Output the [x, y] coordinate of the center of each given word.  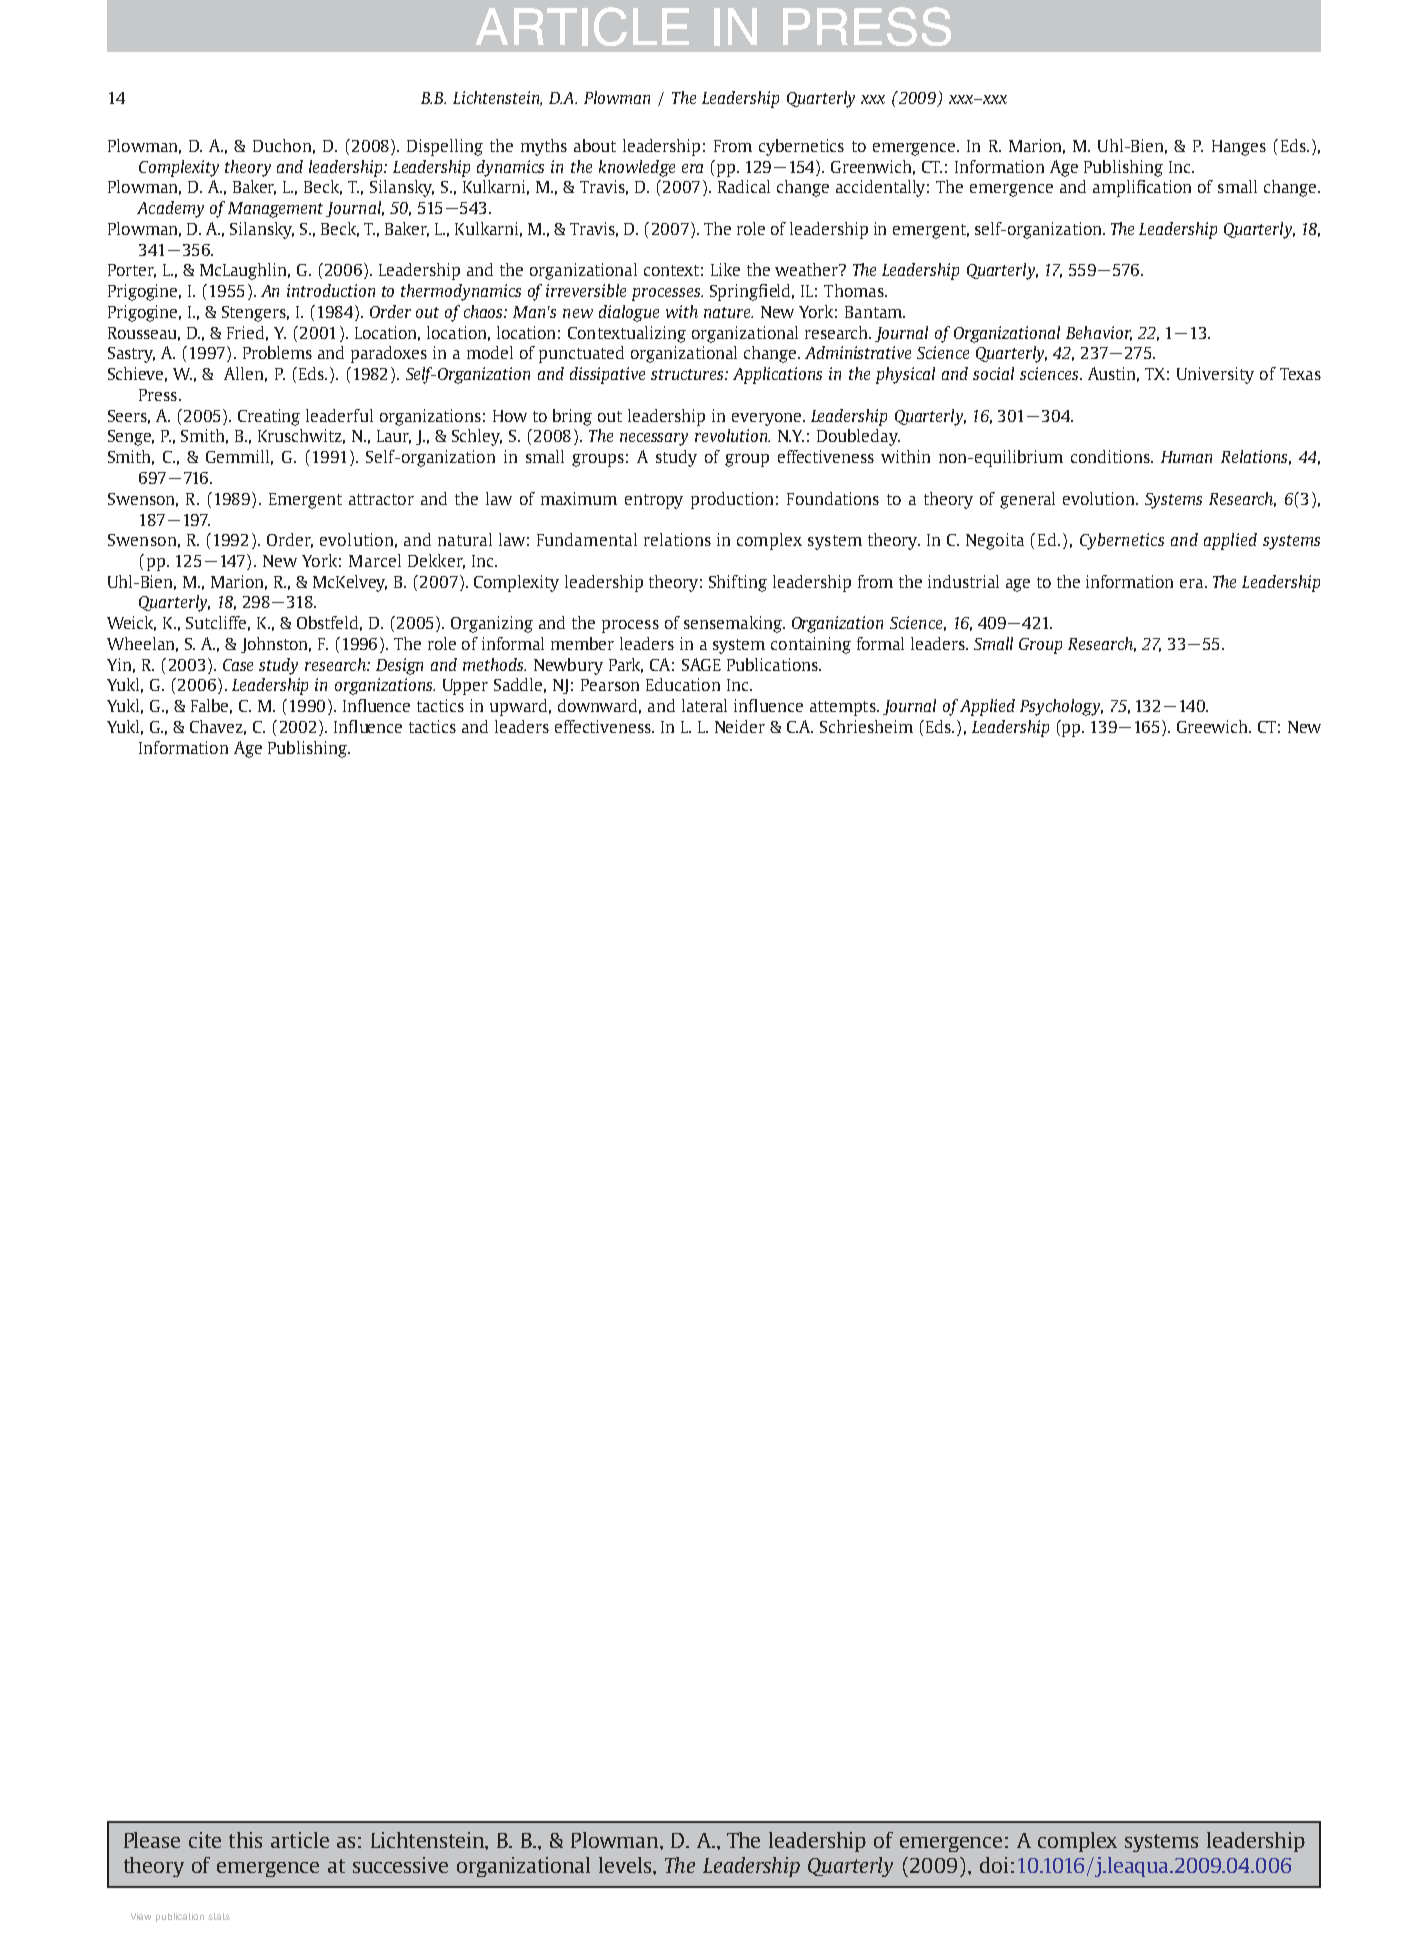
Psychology [1061, 707]
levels [626, 1865]
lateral [704, 705]
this [245, 1840]
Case [238, 665]
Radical [744, 186]
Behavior [1099, 333]
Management [275, 210]
